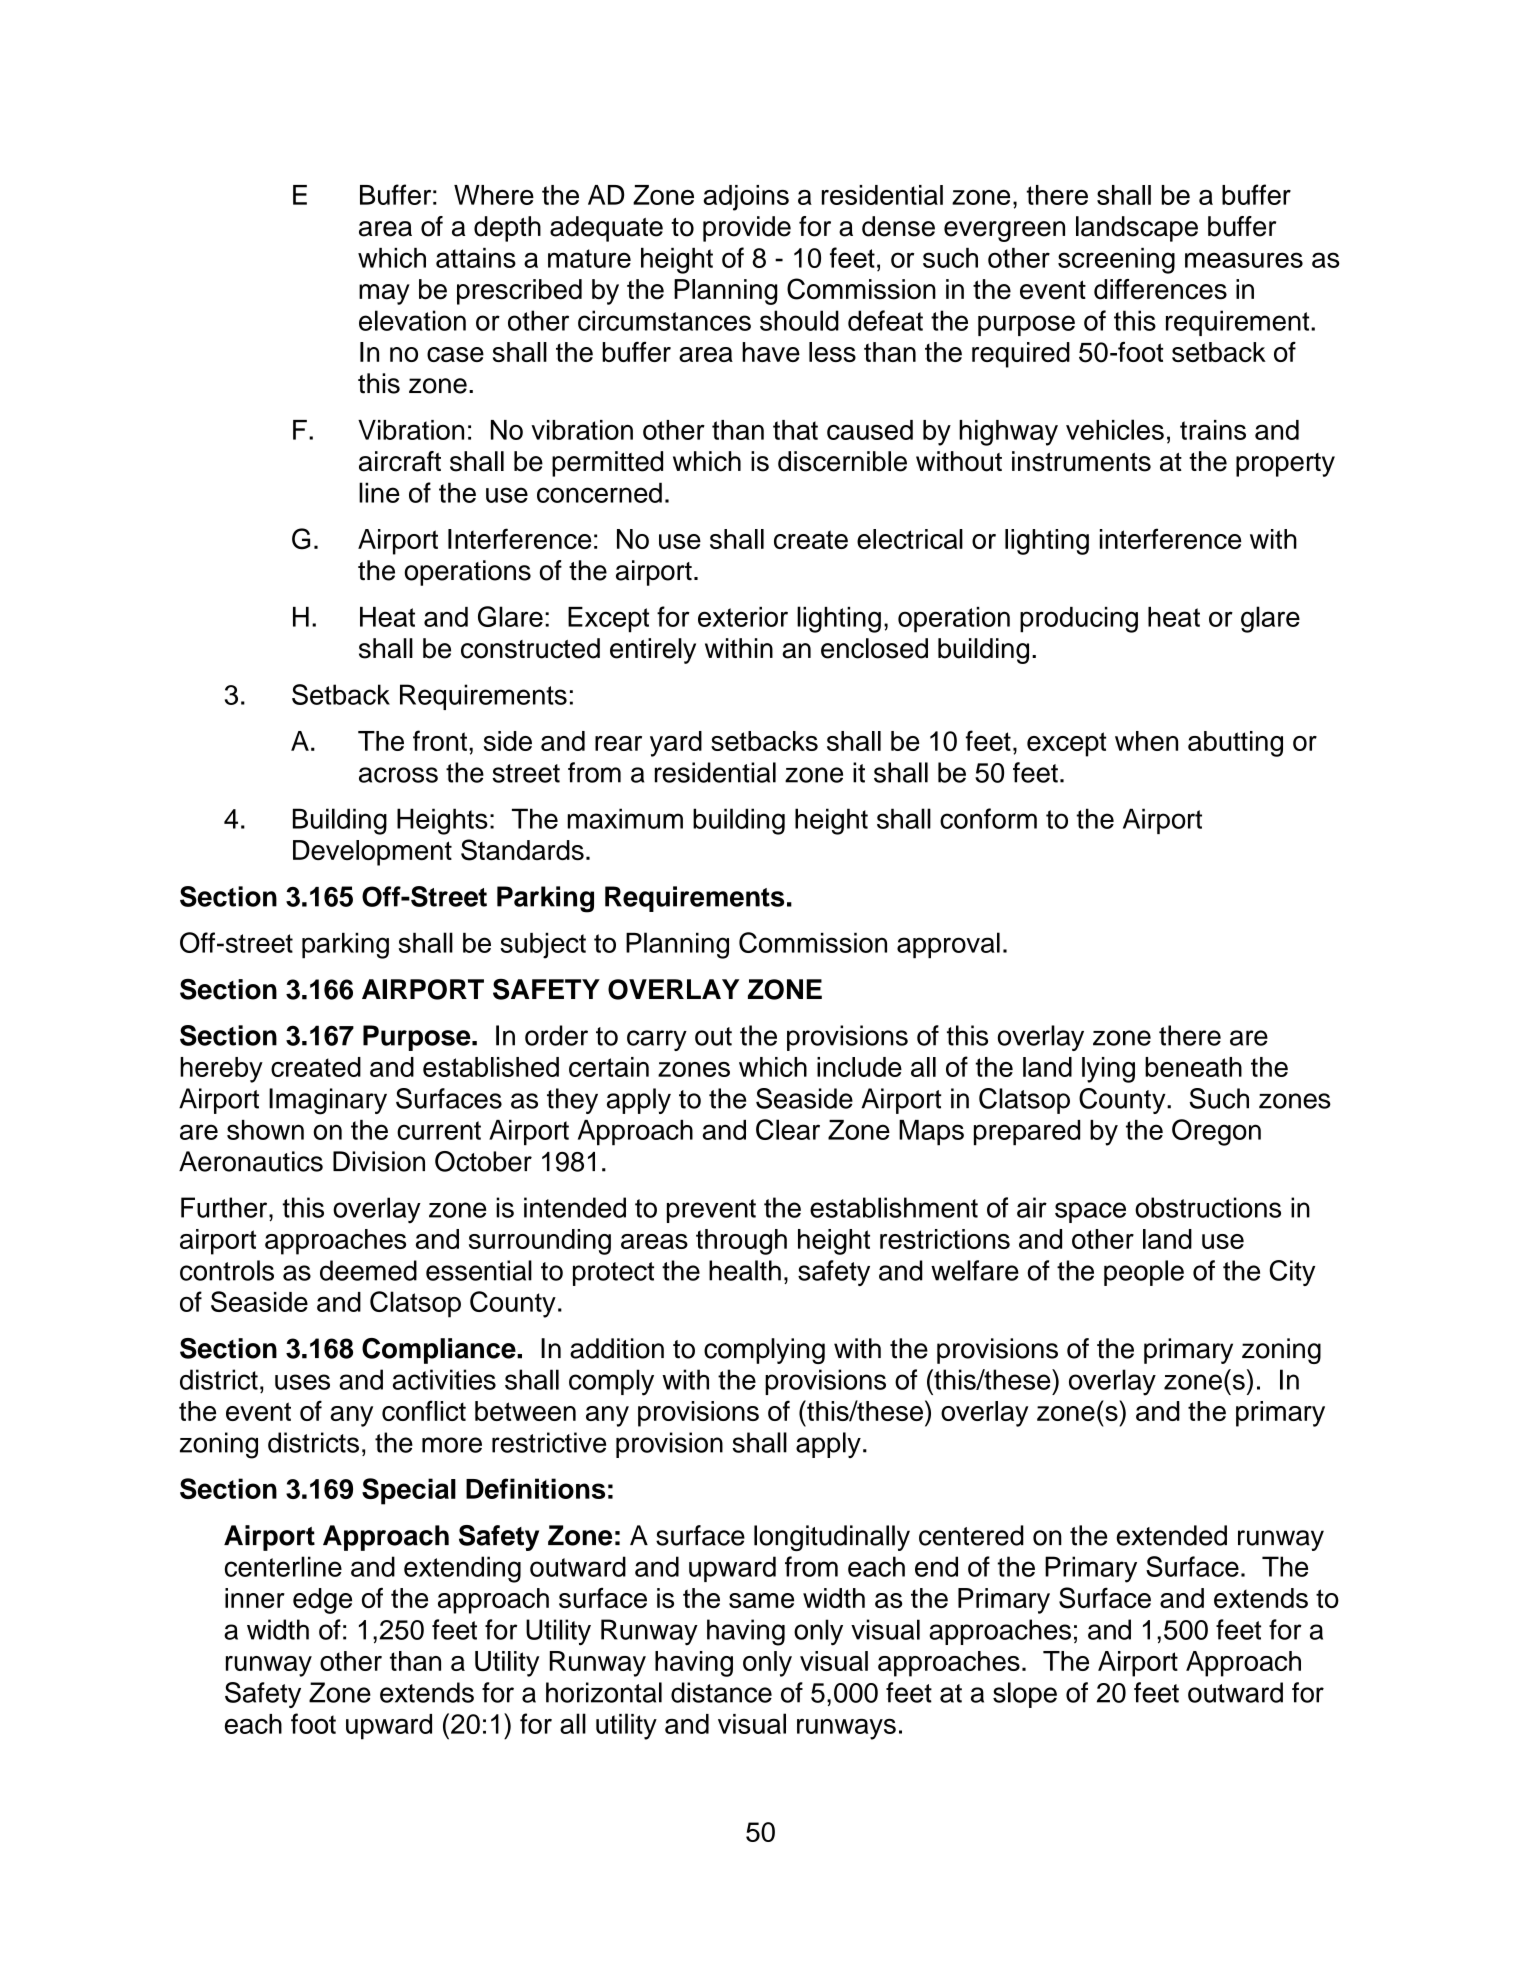 The width and height of the document is (1521, 1968). What do you see at coordinates (721, 1692) in the document?
I see `distance` at bounding box center [721, 1692].
